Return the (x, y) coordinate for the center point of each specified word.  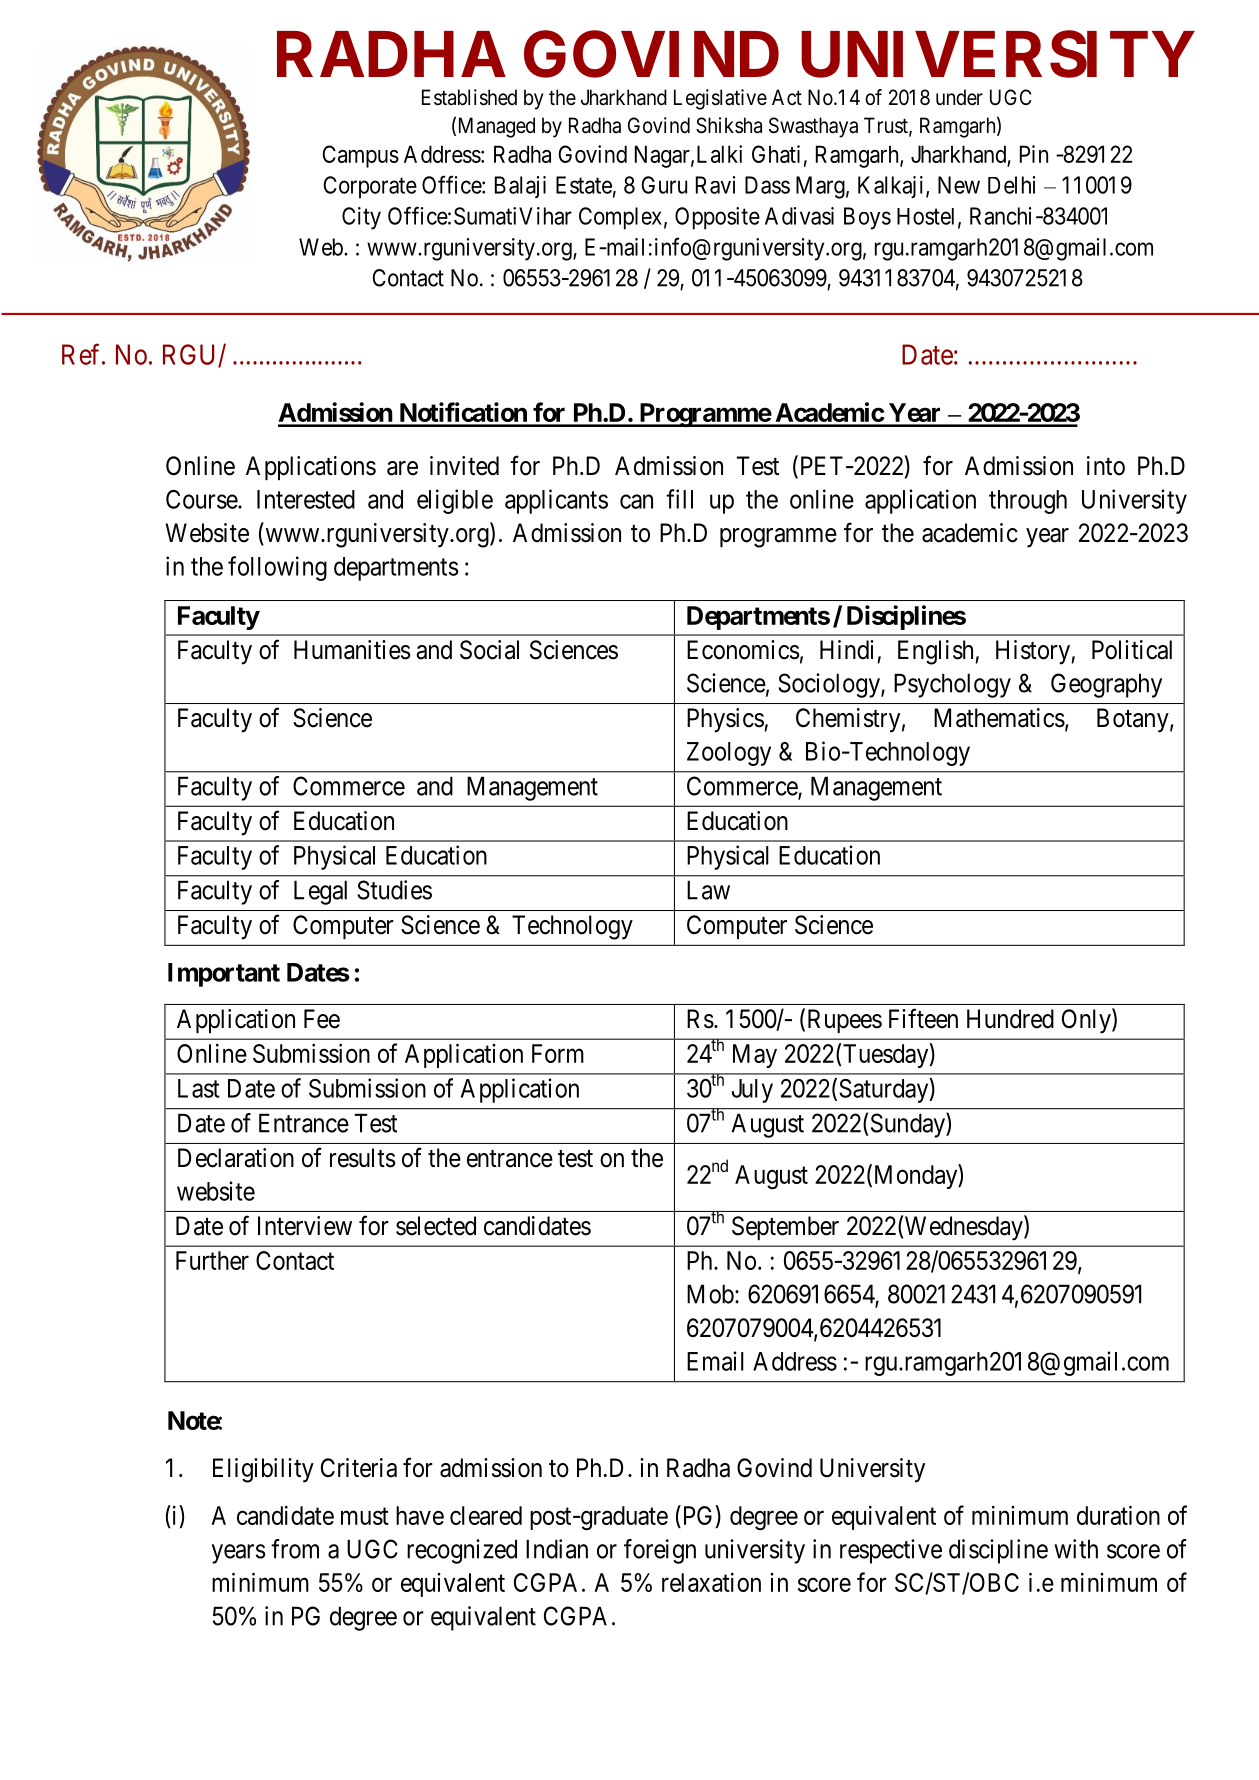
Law (708, 890)
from (295, 1549)
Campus (360, 156)
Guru (664, 185)
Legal (320, 892)
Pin (1034, 154)
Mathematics (999, 718)
